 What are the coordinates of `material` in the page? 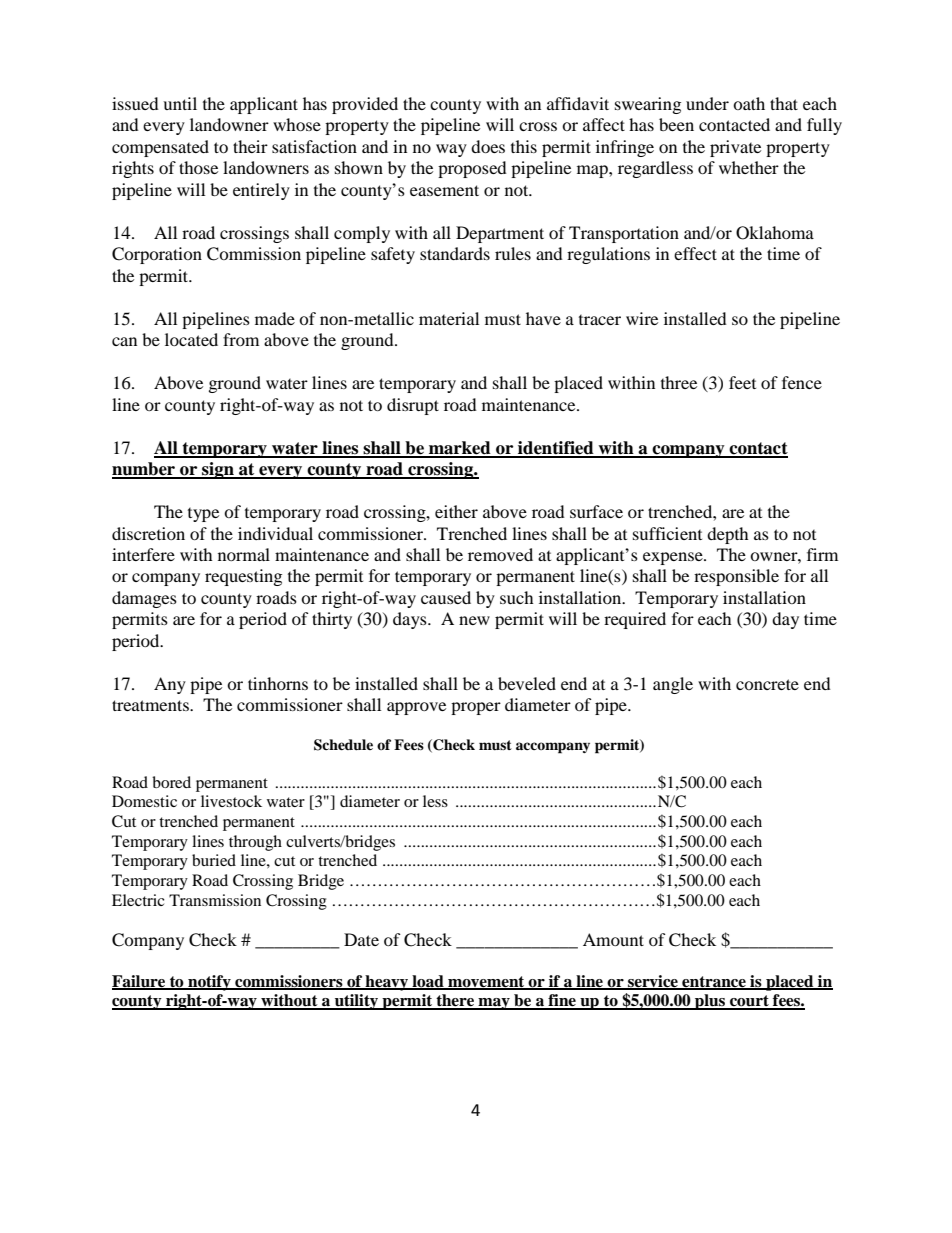 It's located at (449, 318).
